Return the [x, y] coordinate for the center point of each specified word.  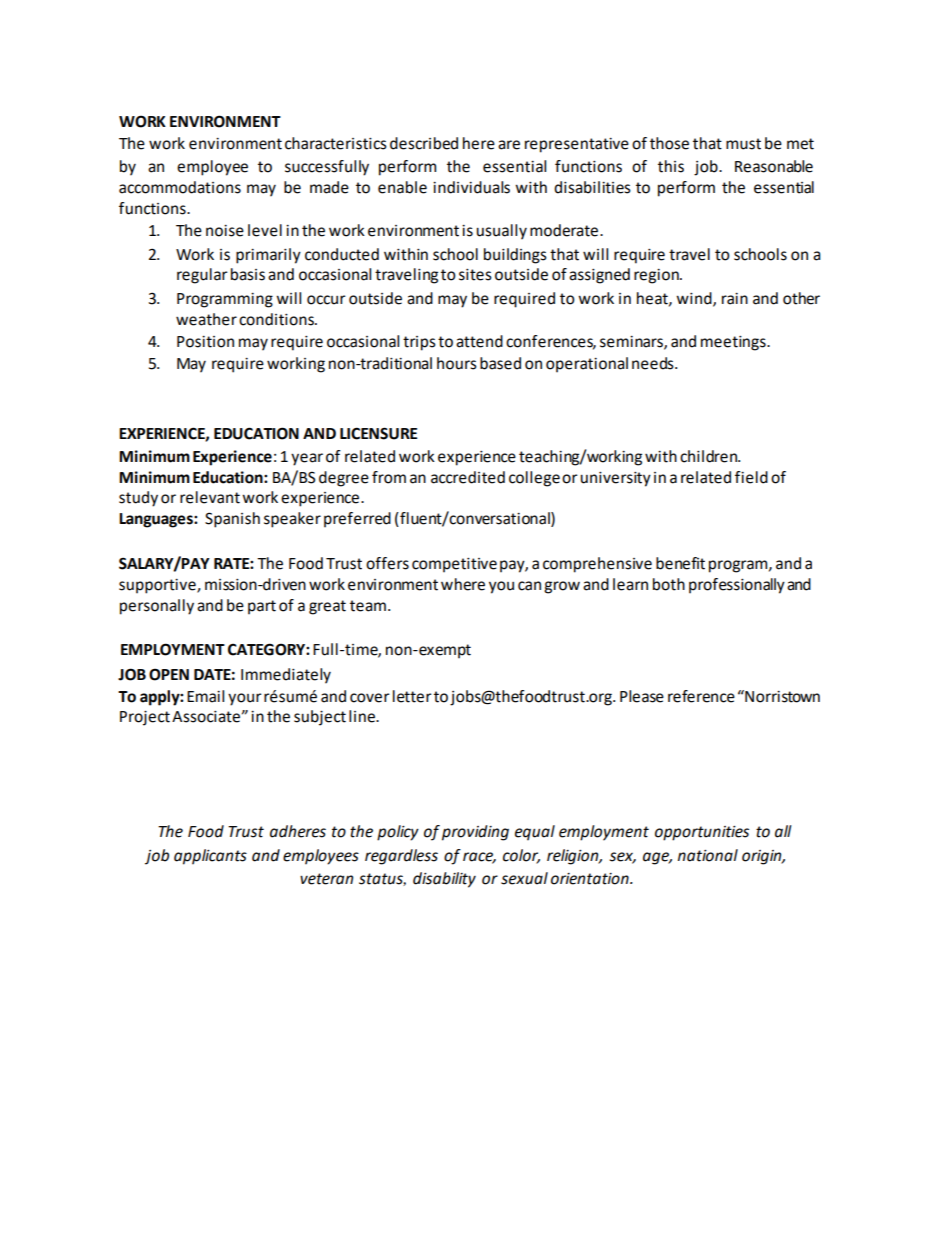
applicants [210, 857]
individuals [471, 187]
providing [475, 833]
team [368, 606]
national [708, 855]
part [262, 607]
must [743, 144]
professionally [737, 586]
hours [457, 363]
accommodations [180, 187]
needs [654, 363]
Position [205, 342]
